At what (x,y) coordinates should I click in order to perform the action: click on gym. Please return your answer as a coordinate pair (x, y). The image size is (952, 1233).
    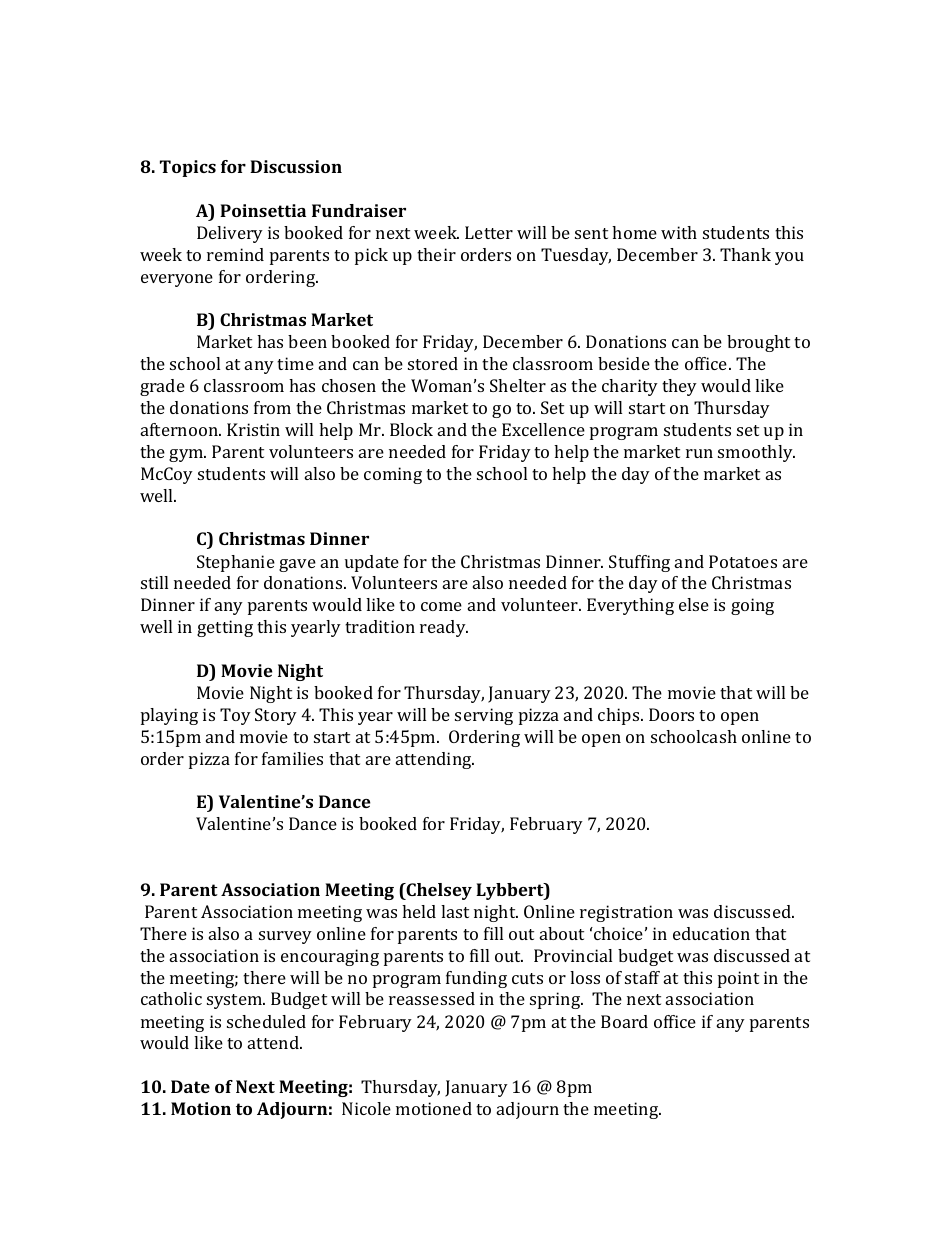
    Looking at the image, I should click on (187, 455).
